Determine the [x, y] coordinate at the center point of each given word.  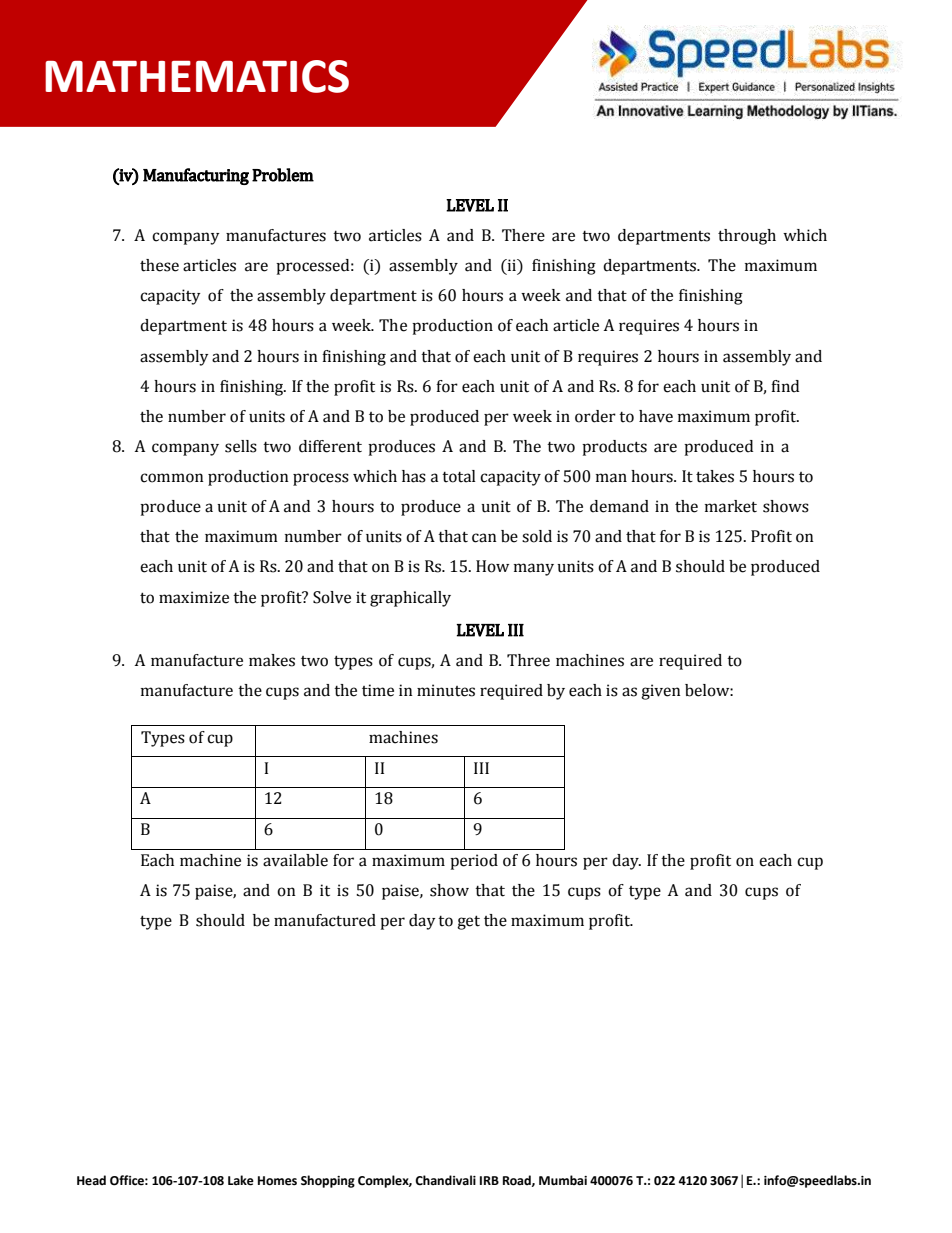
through [747, 237]
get [468, 922]
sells [241, 446]
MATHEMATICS [197, 76]
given [661, 692]
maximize [194, 597]
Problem [283, 175]
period [474, 862]
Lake [241, 1180]
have [656, 416]
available [295, 860]
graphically [410, 599]
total [459, 476]
